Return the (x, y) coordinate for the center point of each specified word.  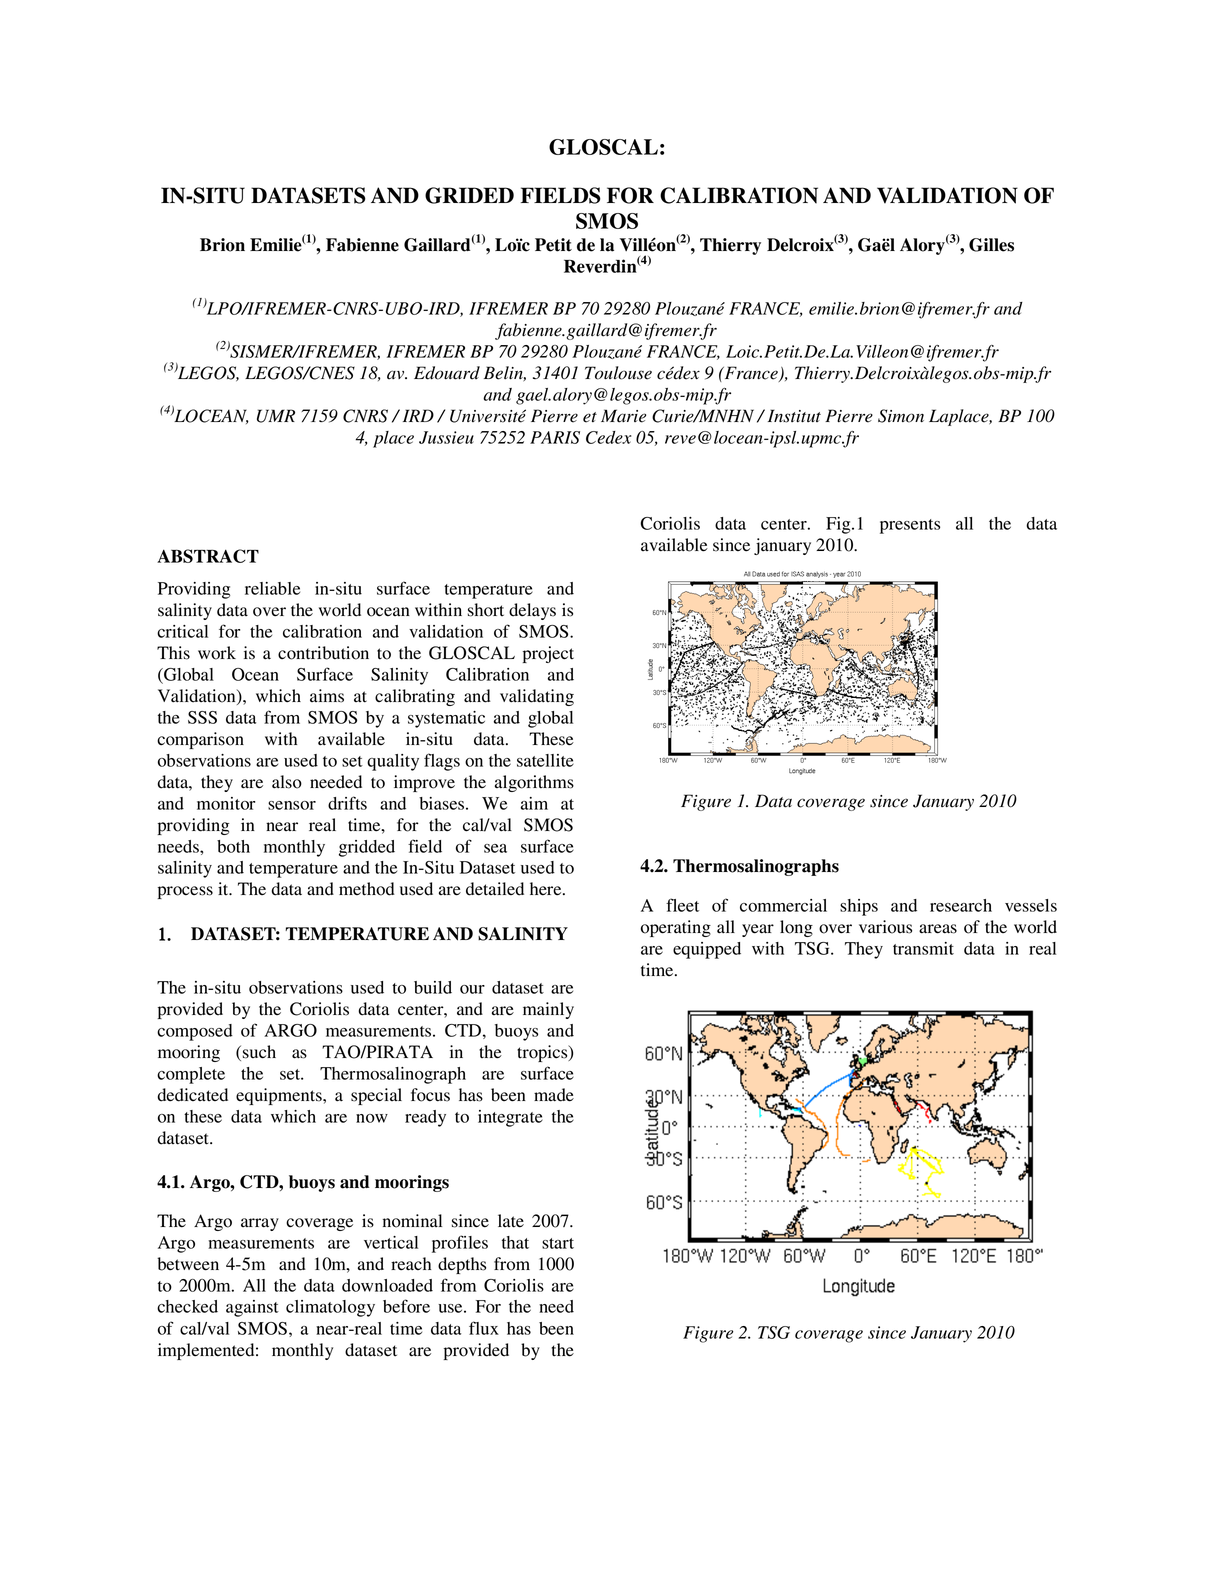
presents (910, 526)
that (515, 1242)
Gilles (991, 245)
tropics (543, 1053)
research (961, 905)
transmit (923, 948)
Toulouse (618, 373)
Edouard (447, 373)
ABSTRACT (208, 556)
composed (195, 1032)
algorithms (534, 783)
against (252, 1308)
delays (532, 611)
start (558, 1243)
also (287, 782)
